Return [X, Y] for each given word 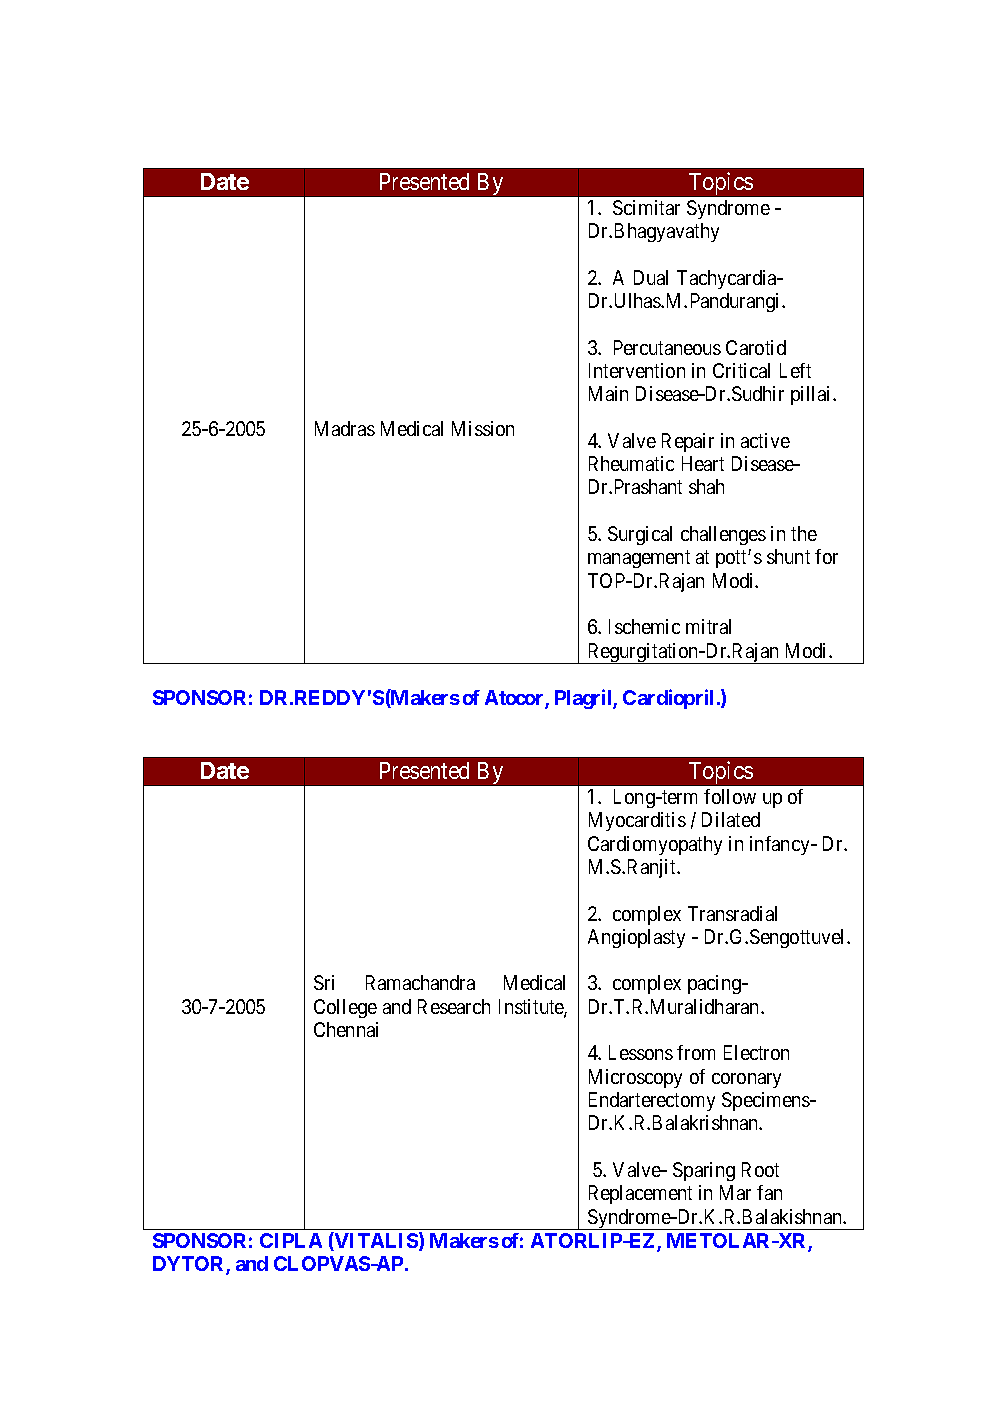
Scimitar [646, 207]
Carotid [756, 347]
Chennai [346, 1029]
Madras [345, 428]
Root [760, 1169]
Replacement [640, 1194]
